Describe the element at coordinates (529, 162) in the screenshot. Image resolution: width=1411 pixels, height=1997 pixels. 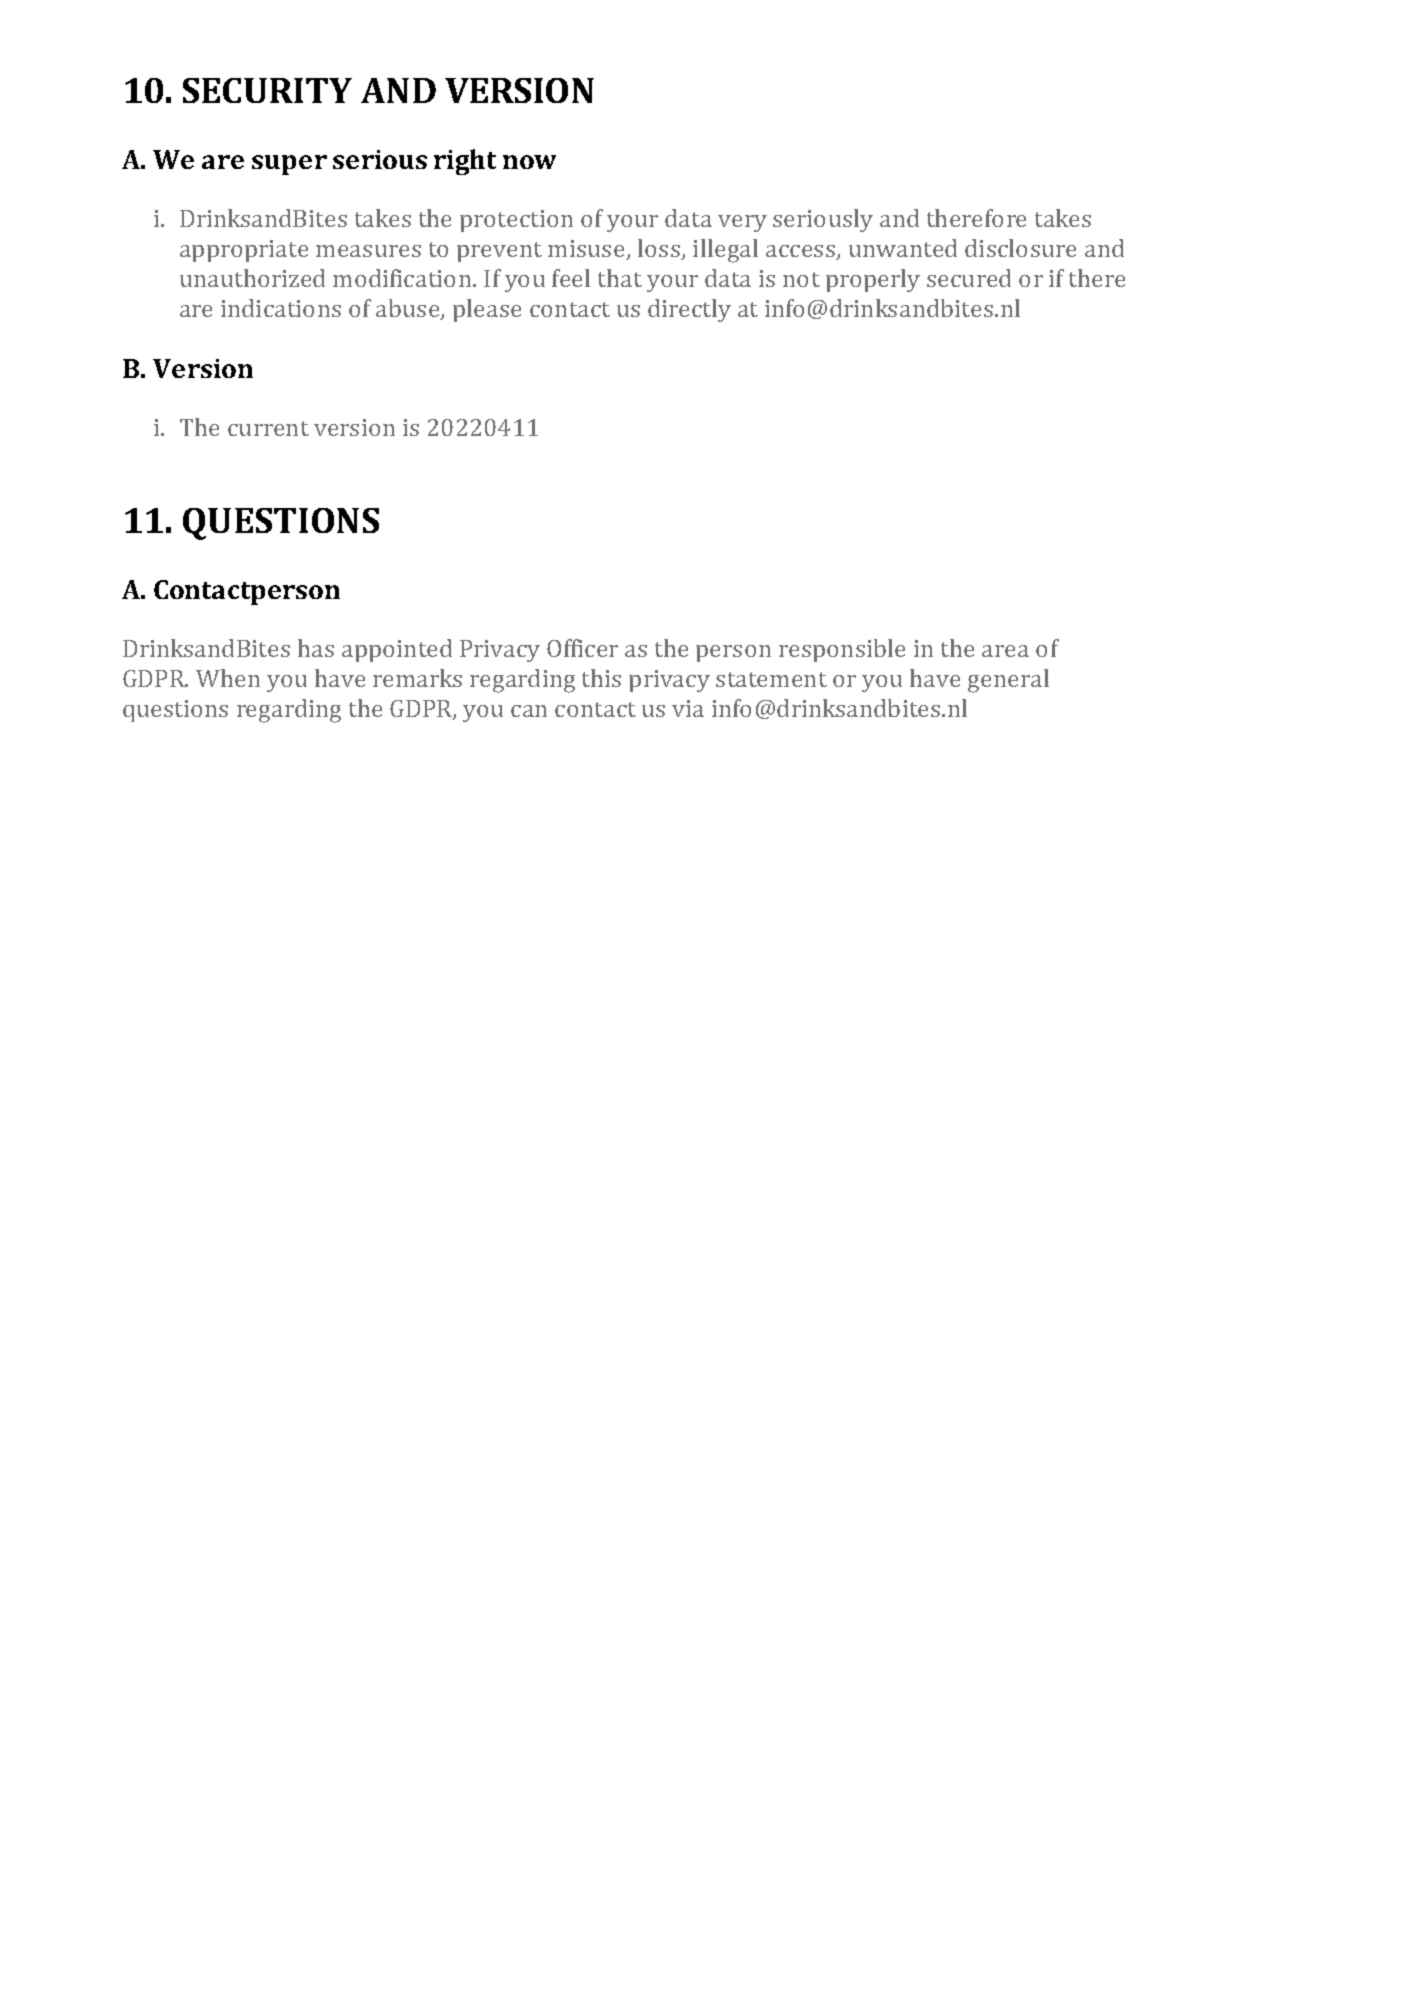
I see `now` at that location.
